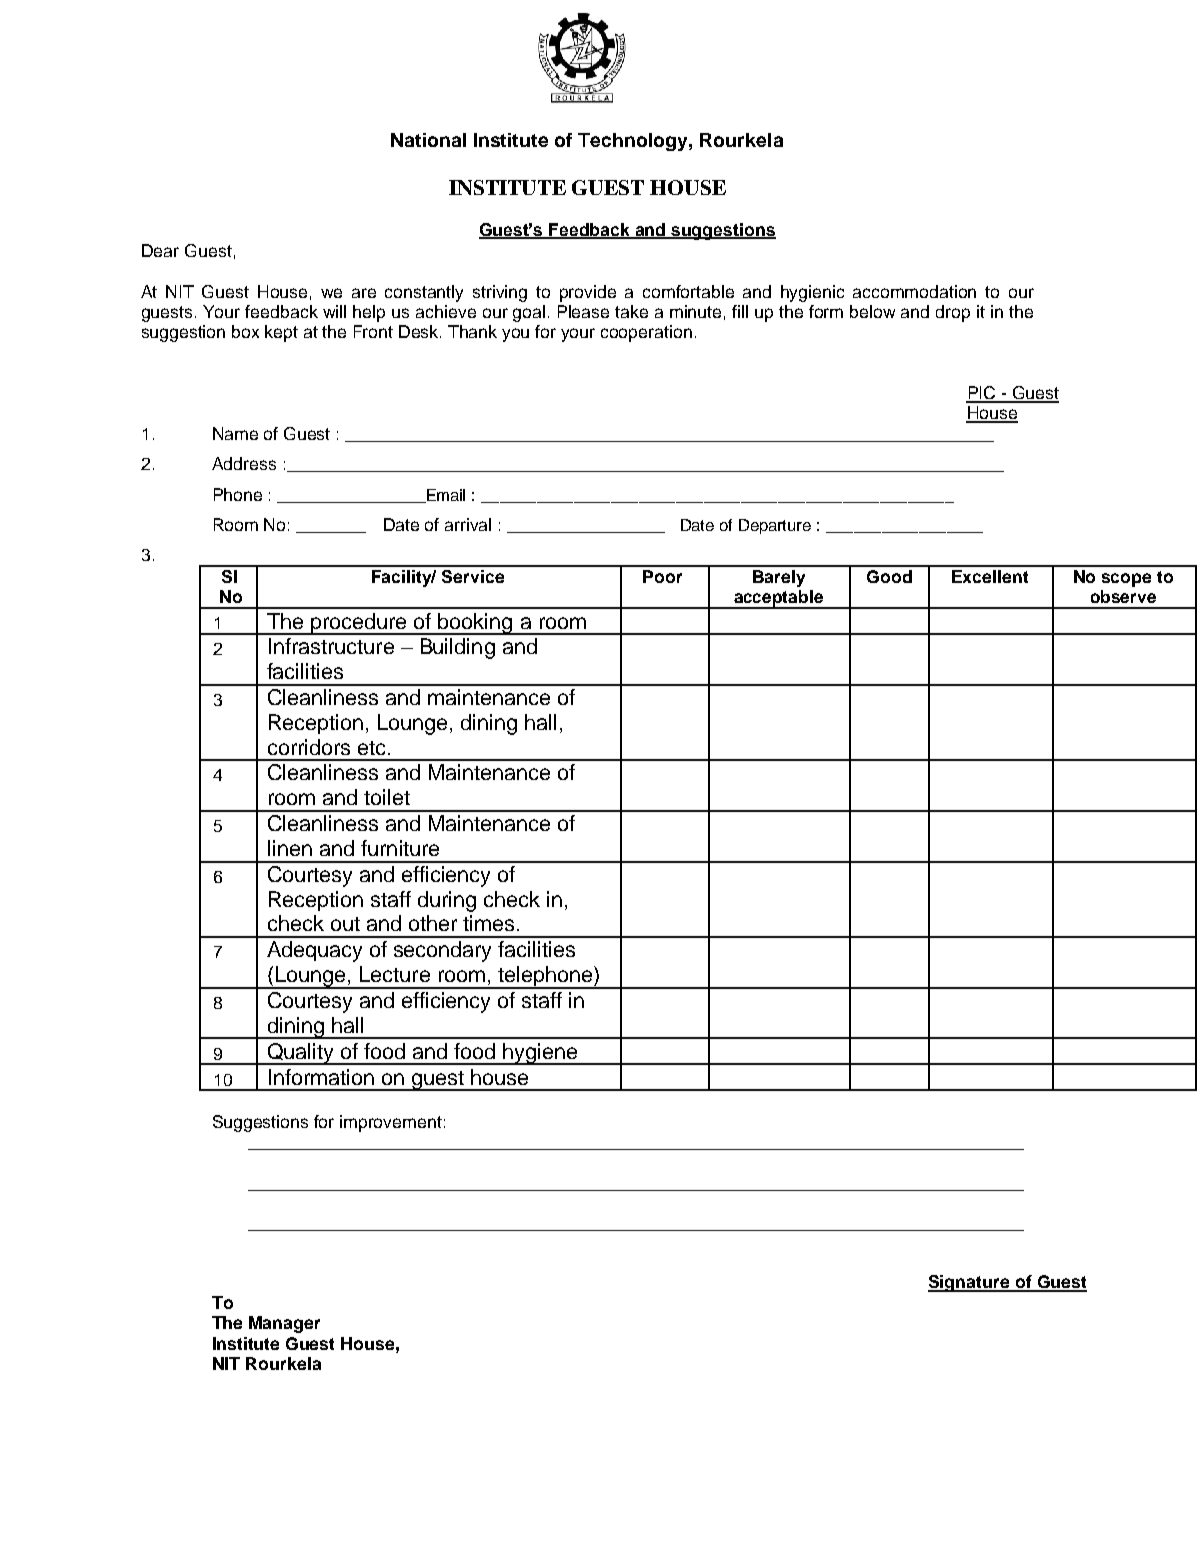 This page has width=1202, height=1555. What do you see at coordinates (428, 140) in the page?
I see `National` at bounding box center [428, 140].
